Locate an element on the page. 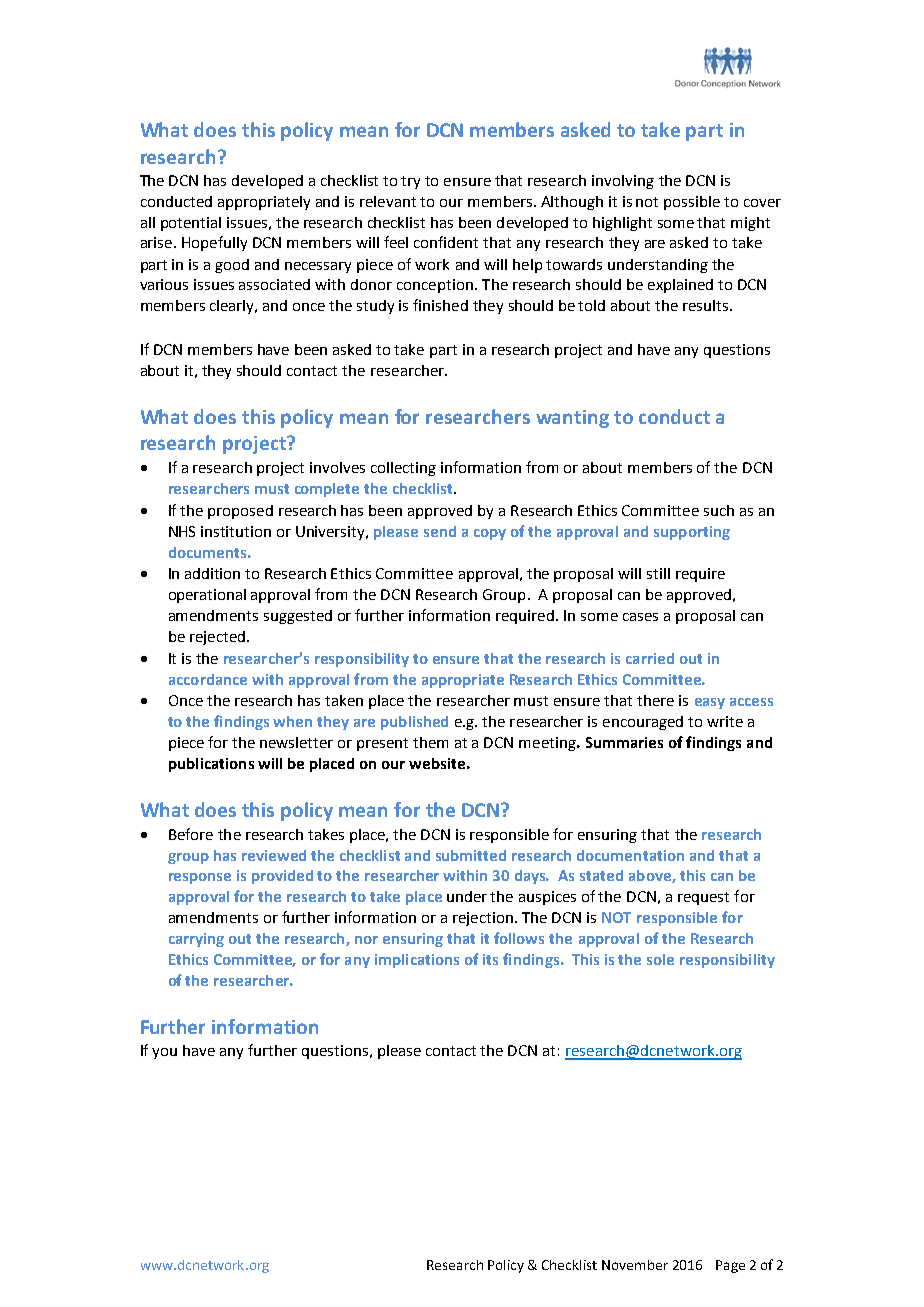 Image resolution: width=924 pixels, height=1307 pixels. possible is located at coordinates (692, 203).
